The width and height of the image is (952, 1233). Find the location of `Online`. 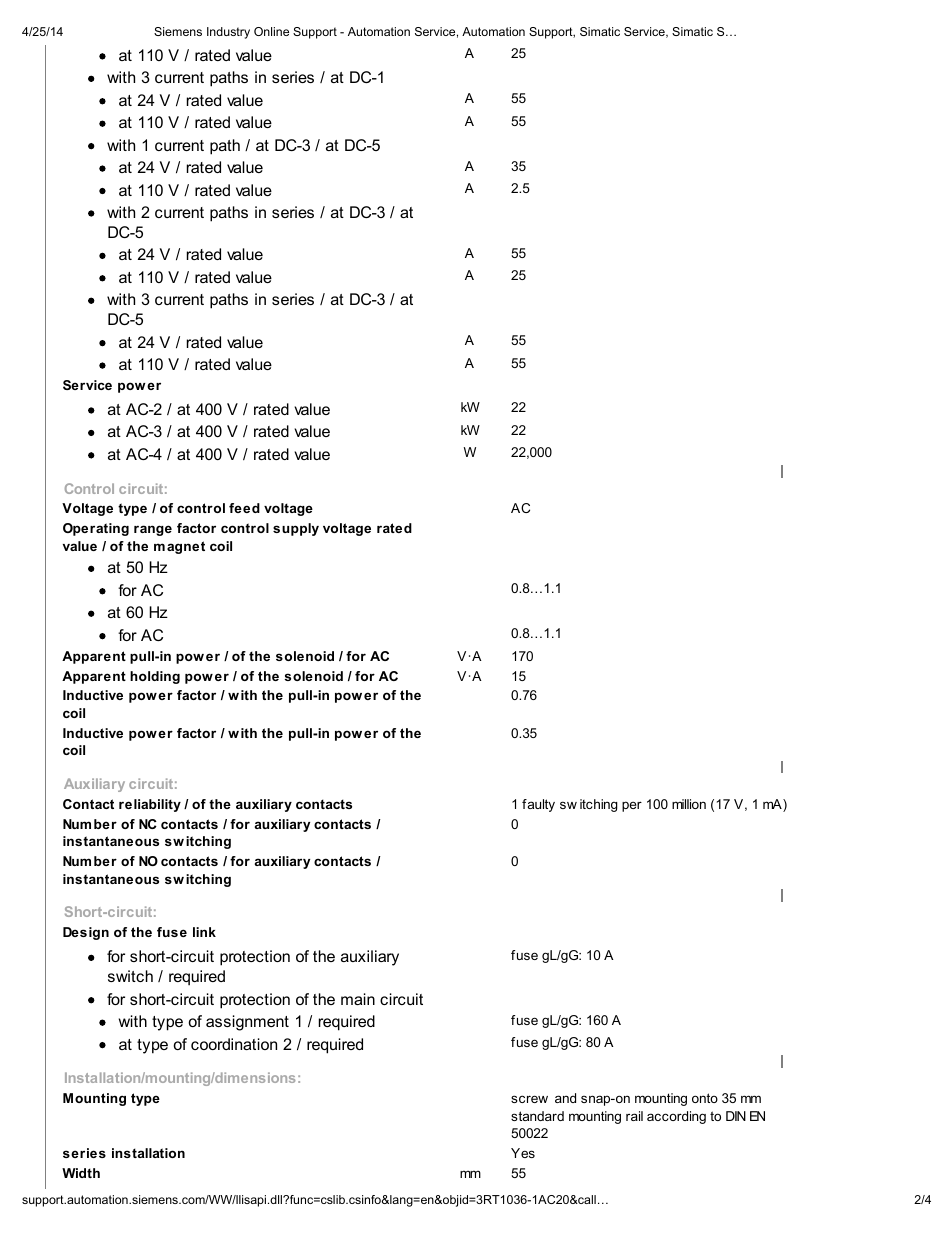

Online is located at coordinates (271, 31).
